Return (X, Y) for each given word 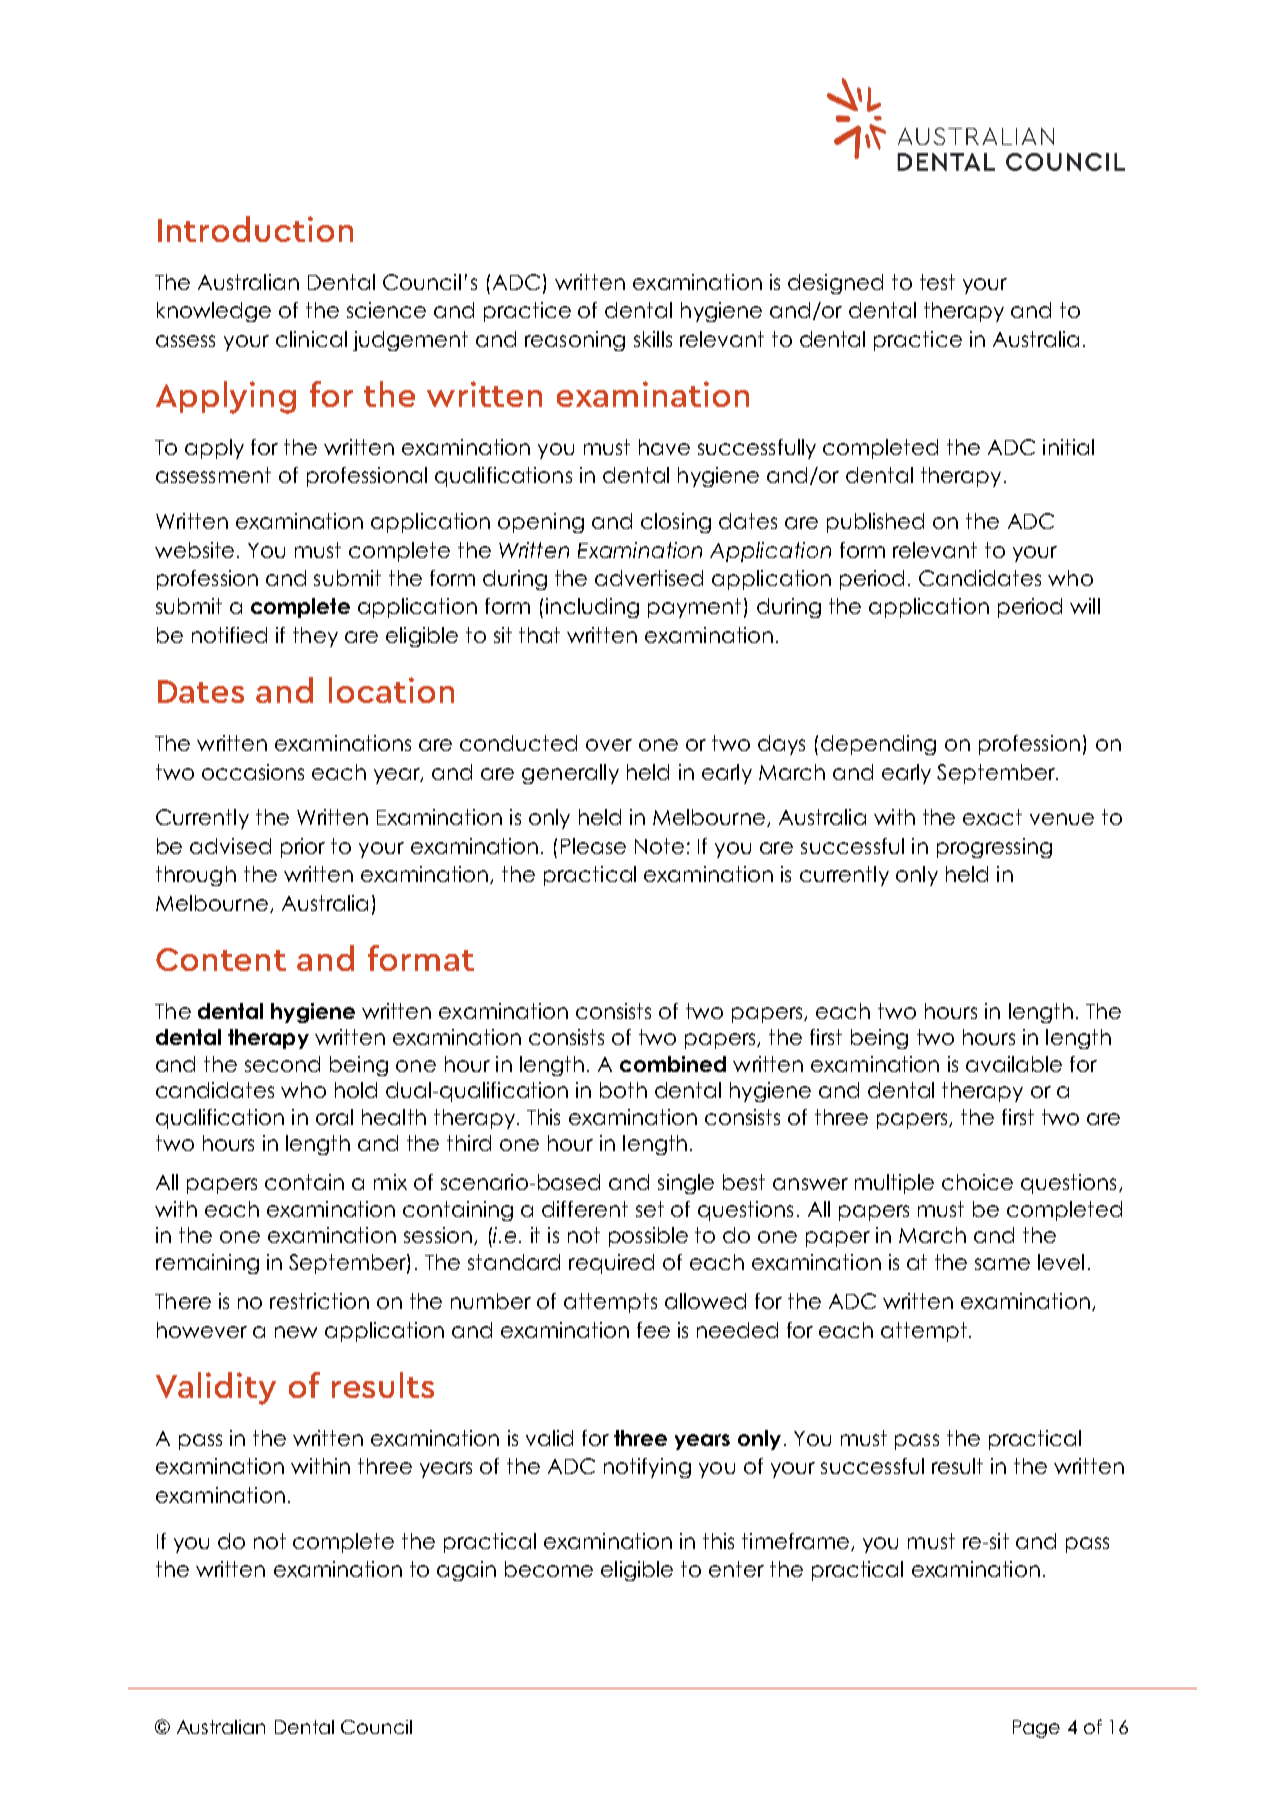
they (315, 637)
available (1014, 1064)
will (1085, 606)
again (466, 1571)
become (549, 1569)
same (1002, 1264)
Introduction (255, 229)
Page (1036, 1729)
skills (653, 339)
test (937, 282)
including (592, 608)
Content (221, 959)
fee (653, 1330)
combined (673, 1064)
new (296, 1332)
